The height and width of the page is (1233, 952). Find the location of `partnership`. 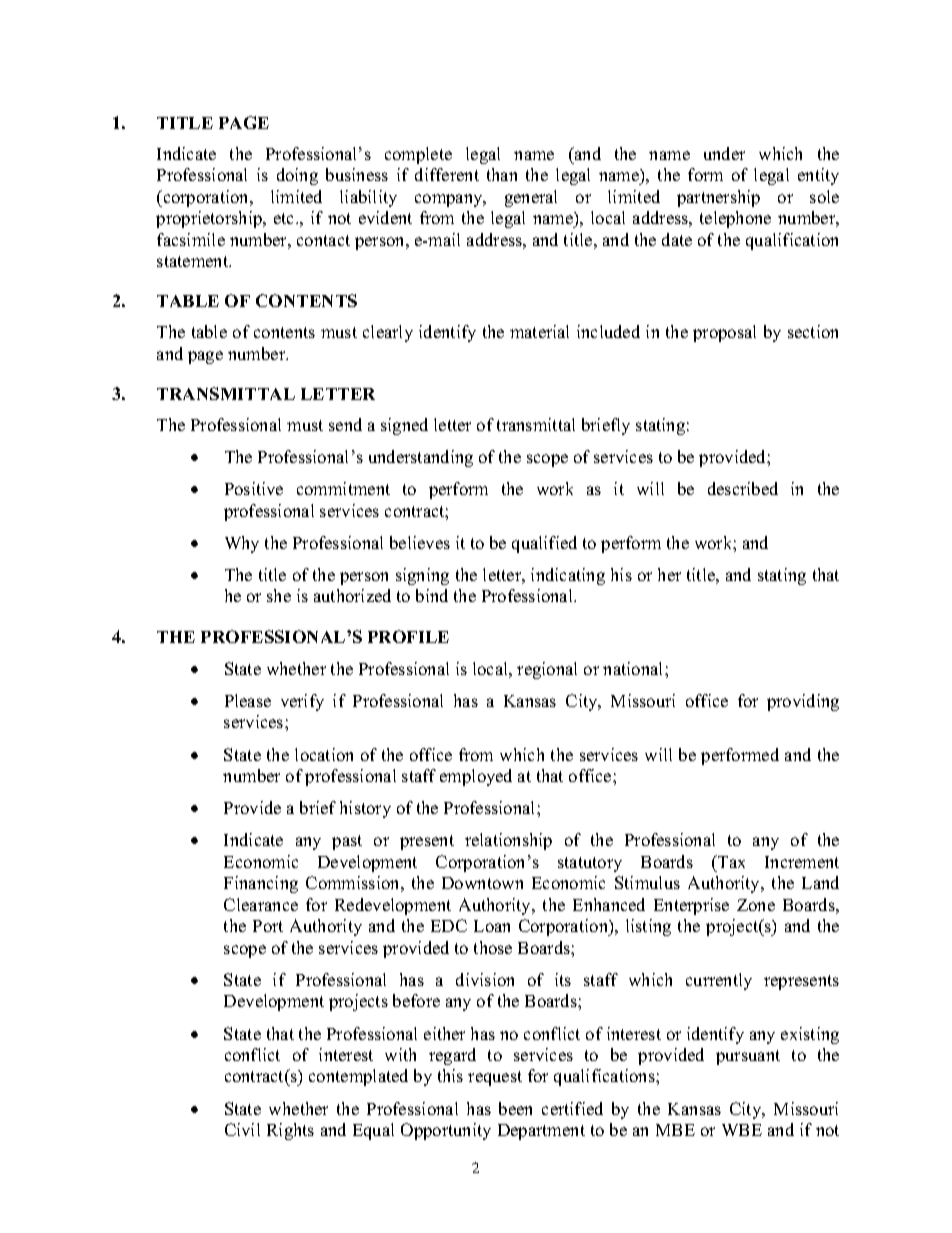

partnership is located at coordinates (718, 198).
